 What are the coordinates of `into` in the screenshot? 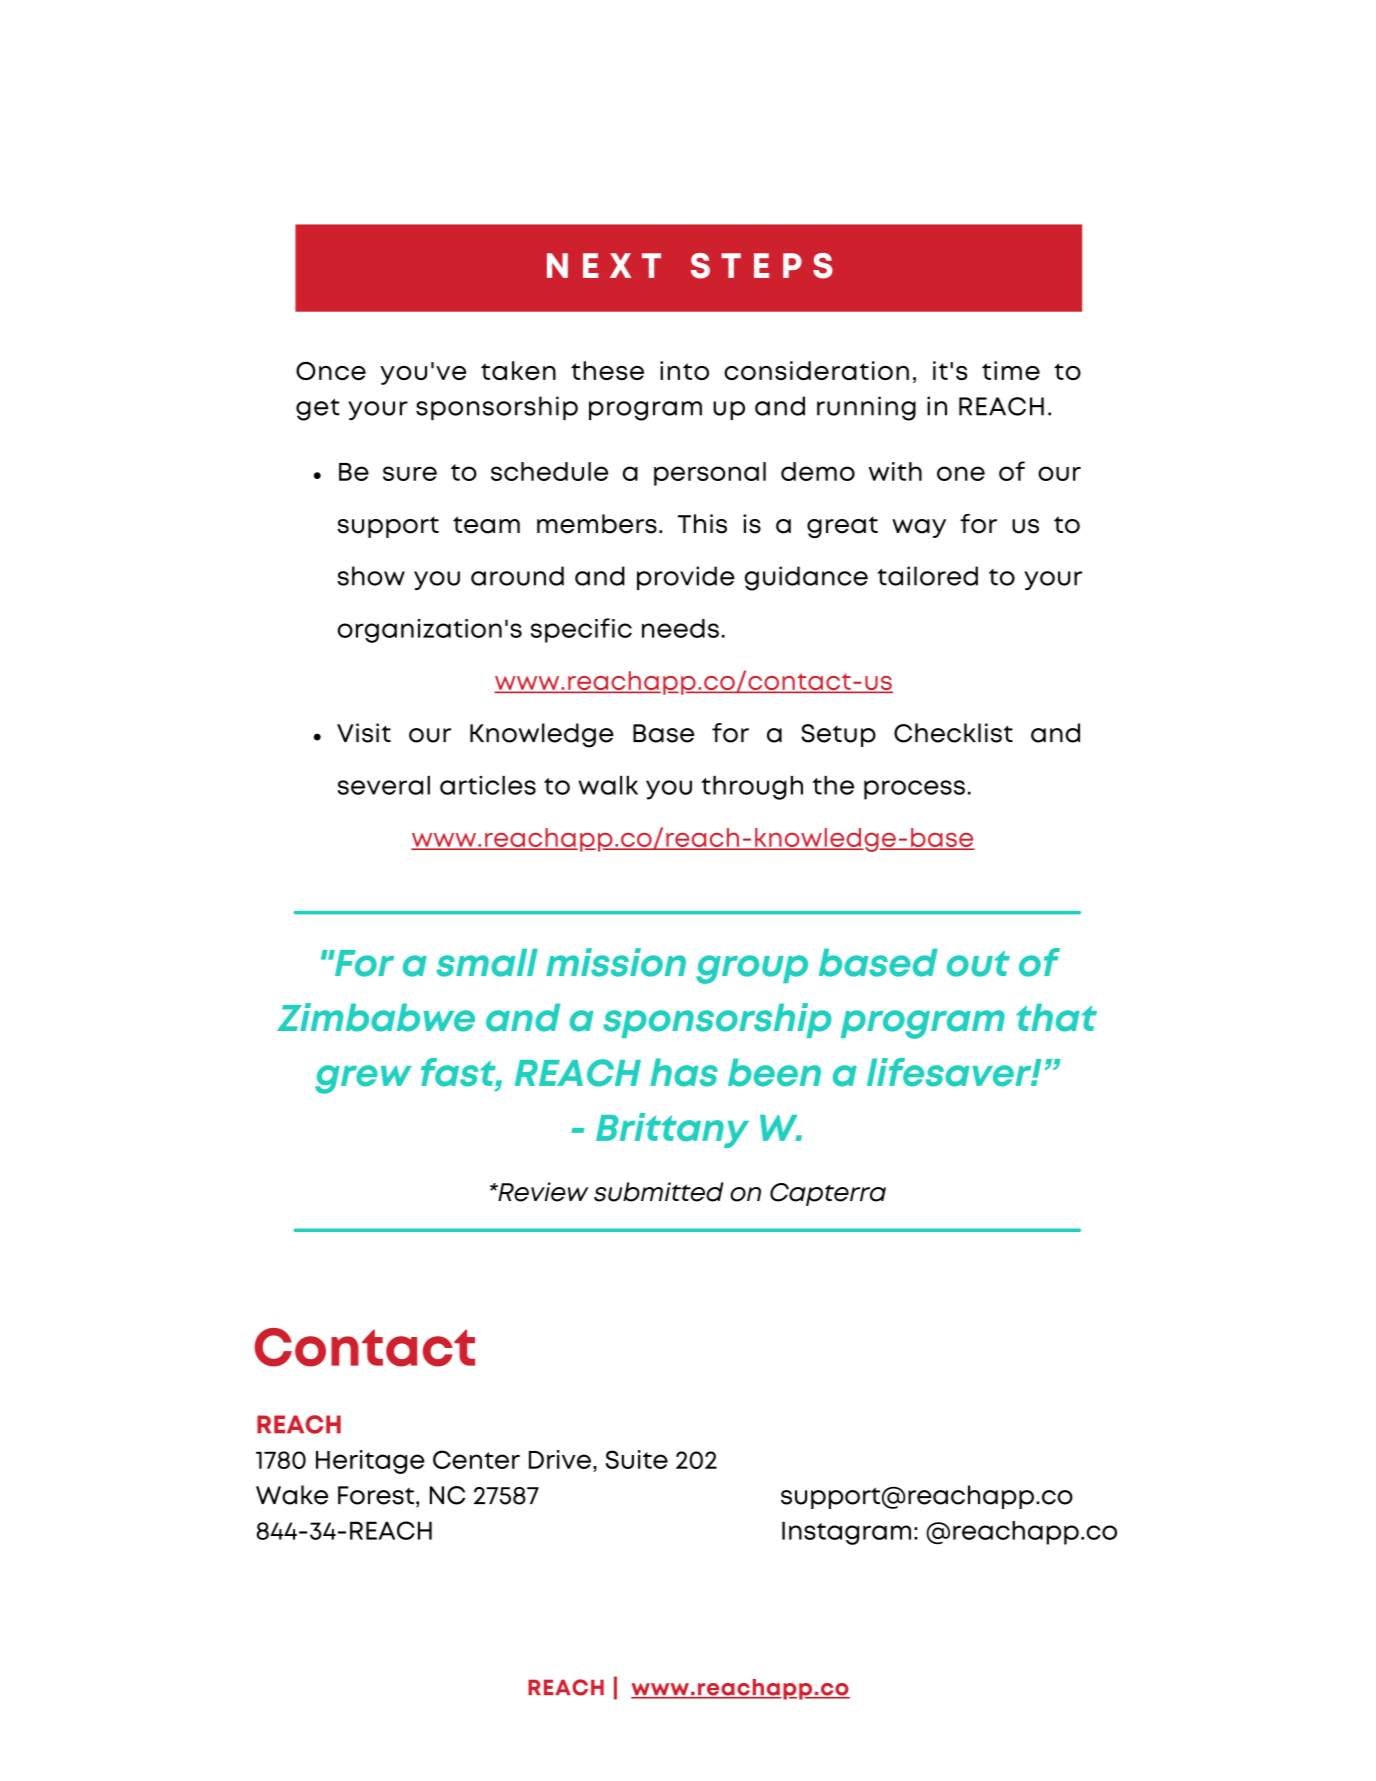 It's located at (684, 370).
